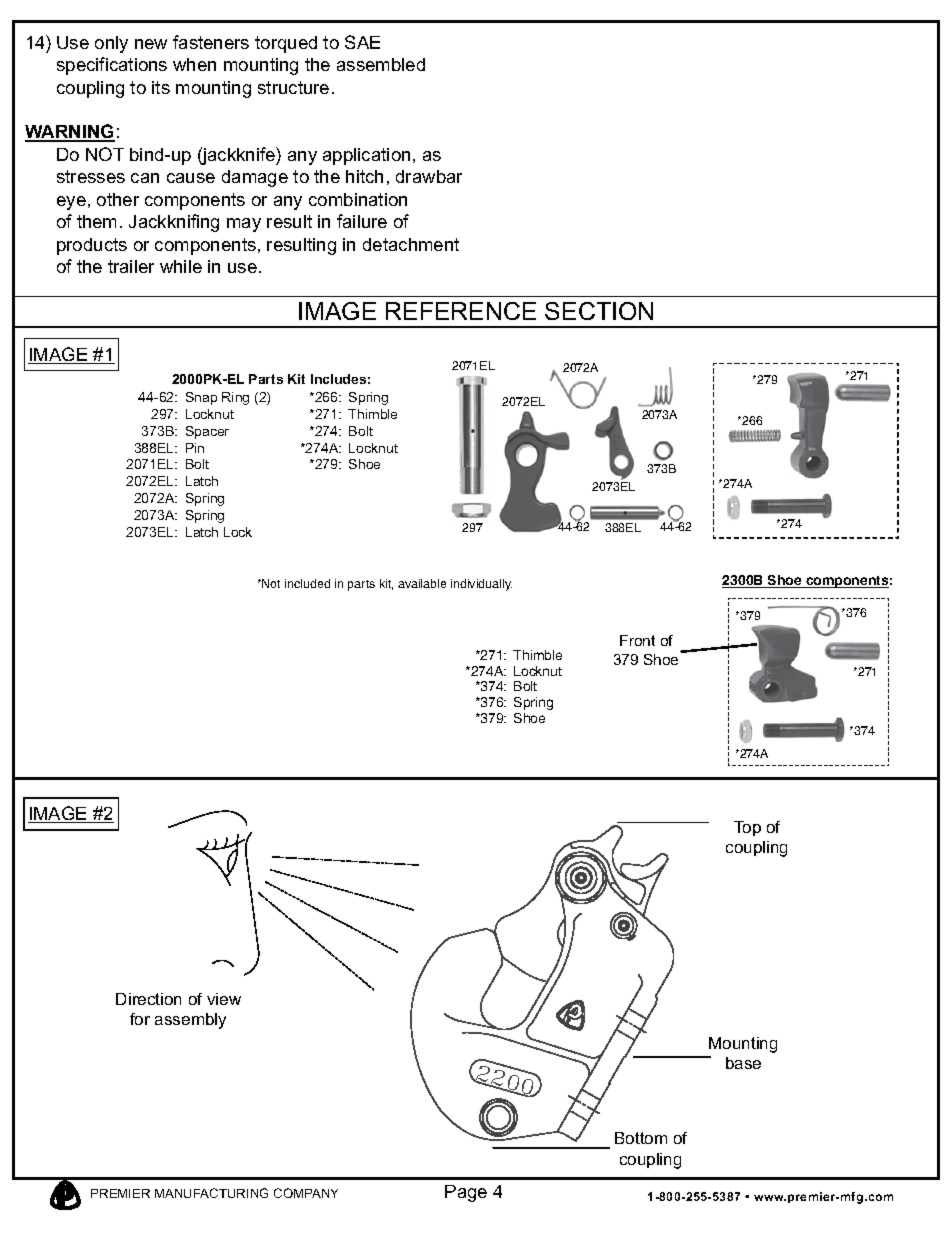 This screenshot has width=952, height=1233. Describe the element at coordinates (461, 311) in the screenshot. I see `REFERENCE` at that location.
